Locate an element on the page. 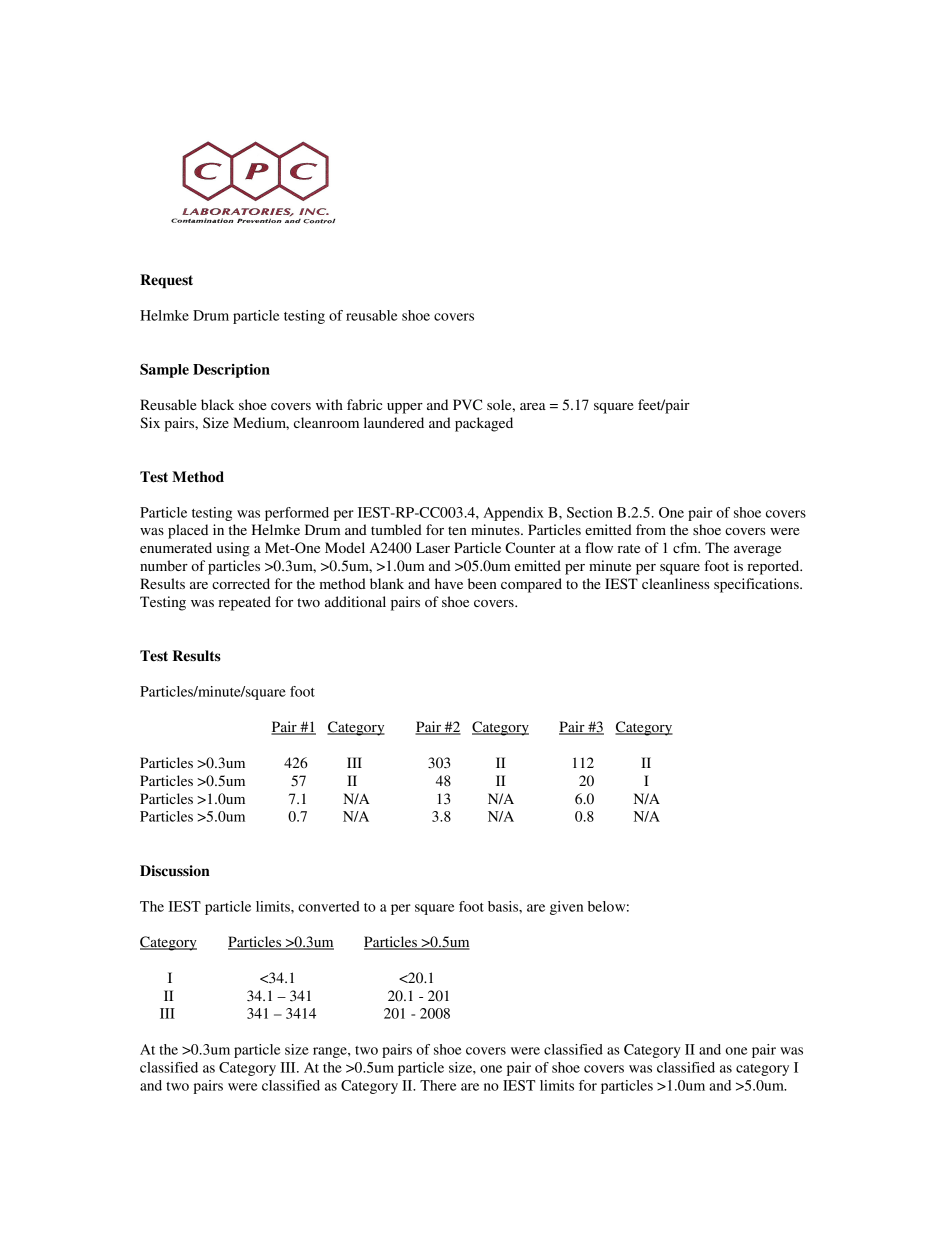 The width and height of the image is (952, 1233). given is located at coordinates (566, 908).
